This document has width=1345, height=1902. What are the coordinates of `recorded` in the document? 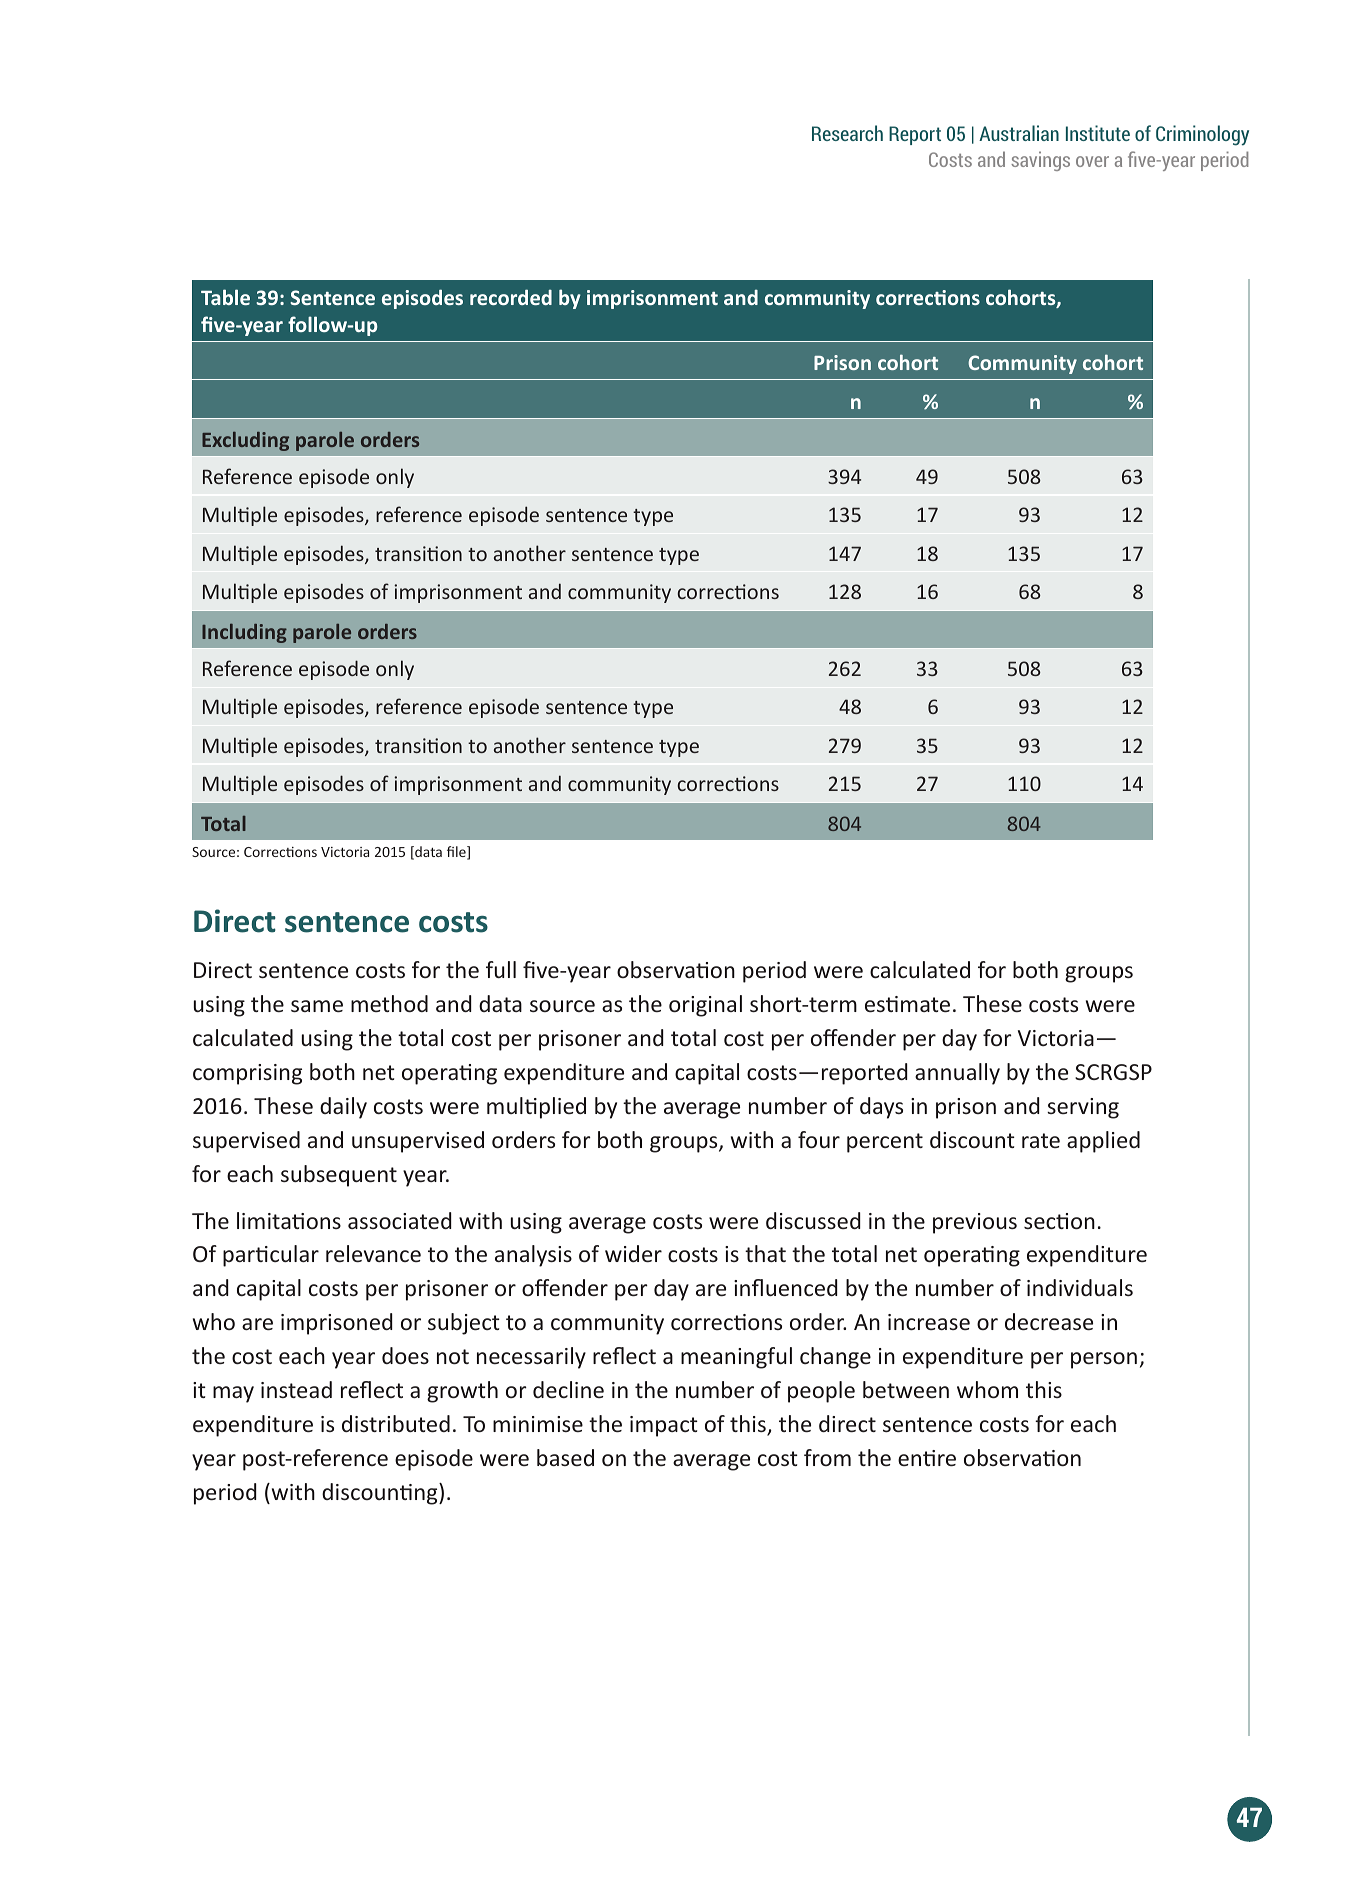 It's located at (511, 297).
